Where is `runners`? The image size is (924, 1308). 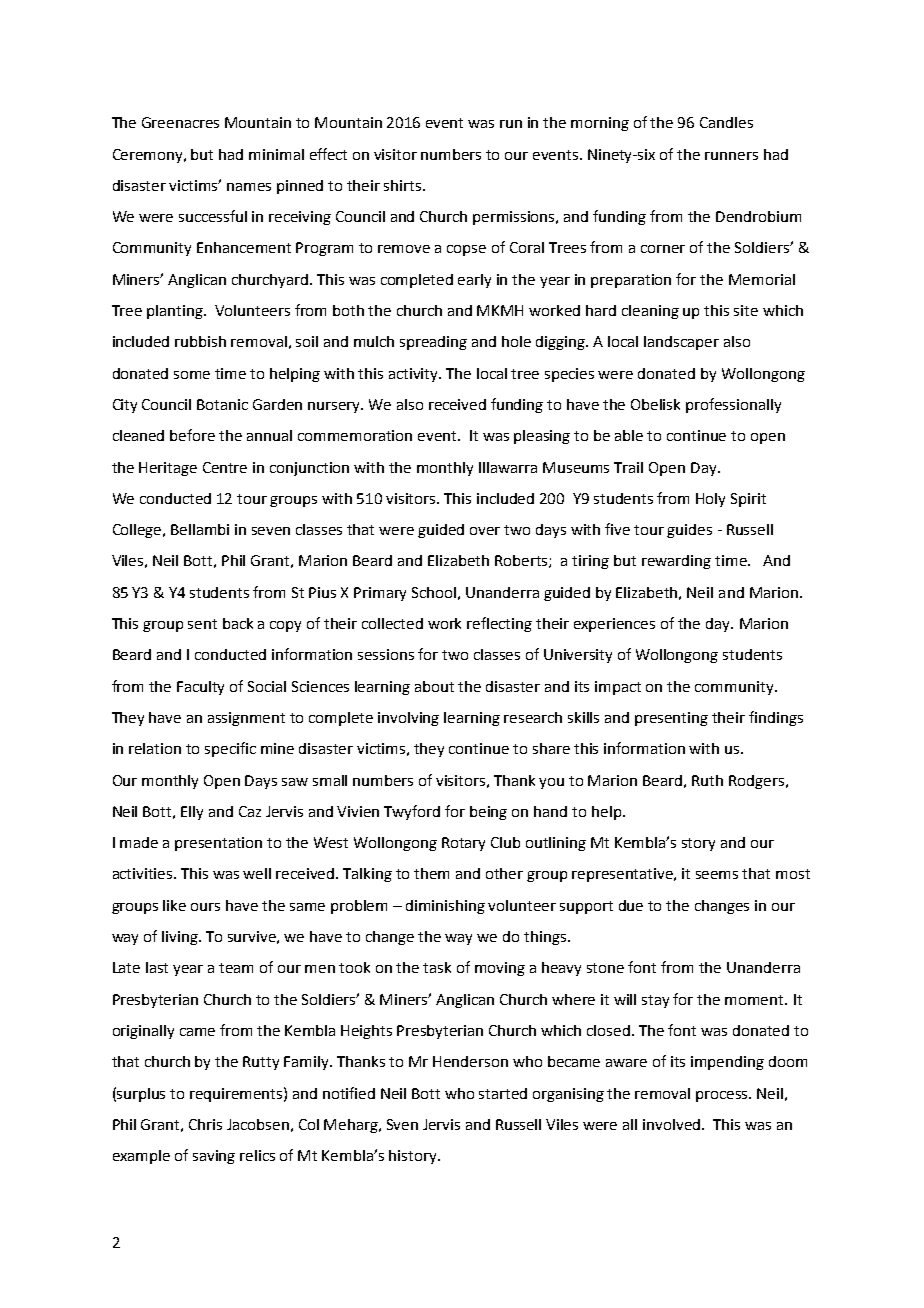
runners is located at coordinates (731, 156).
